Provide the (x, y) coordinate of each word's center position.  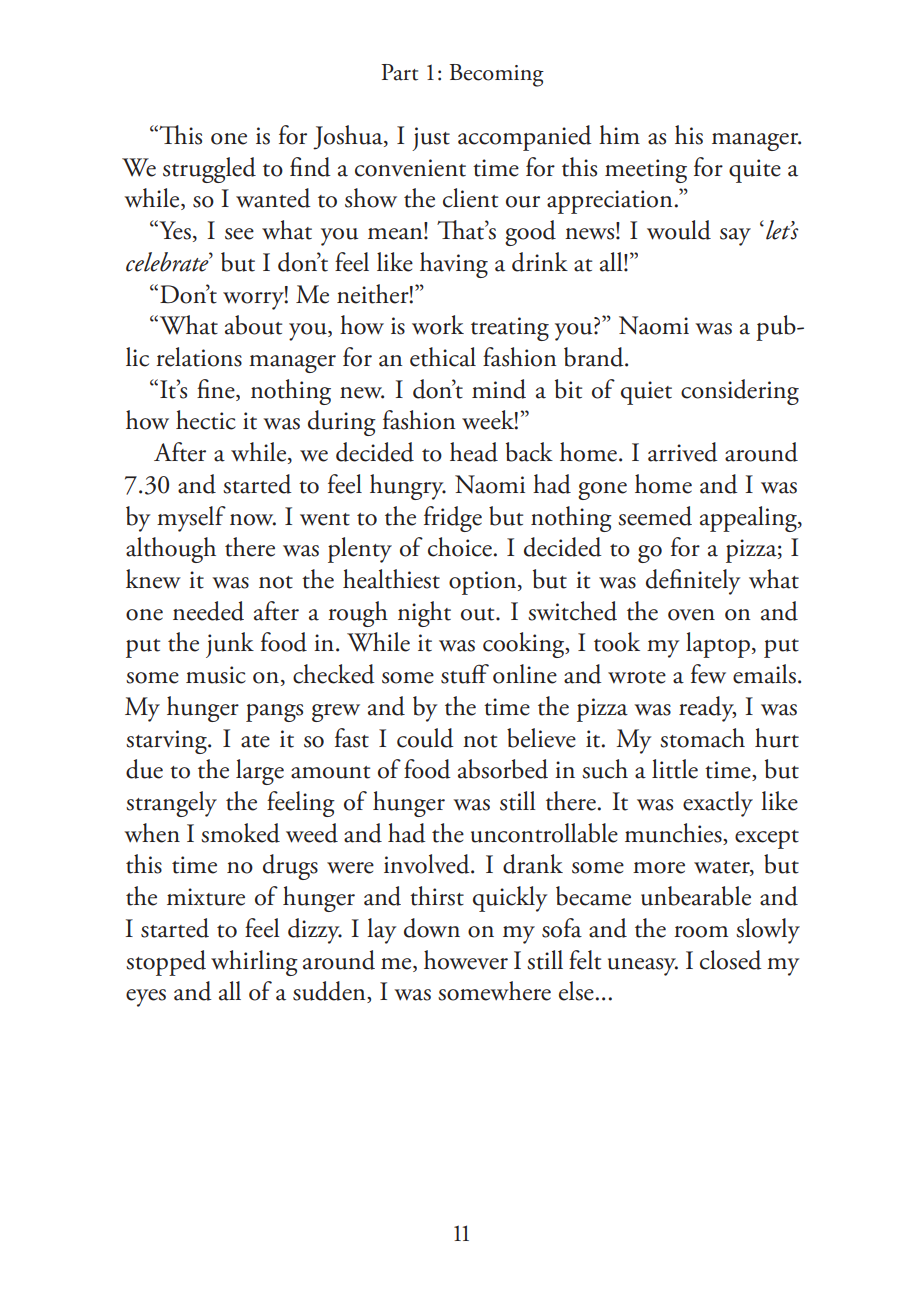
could (425, 738)
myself (191, 519)
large (260, 772)
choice (460, 547)
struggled (209, 170)
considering (740, 392)
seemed (655, 516)
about (253, 325)
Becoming (497, 75)
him (619, 134)
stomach (702, 738)
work (438, 325)
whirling (254, 963)
